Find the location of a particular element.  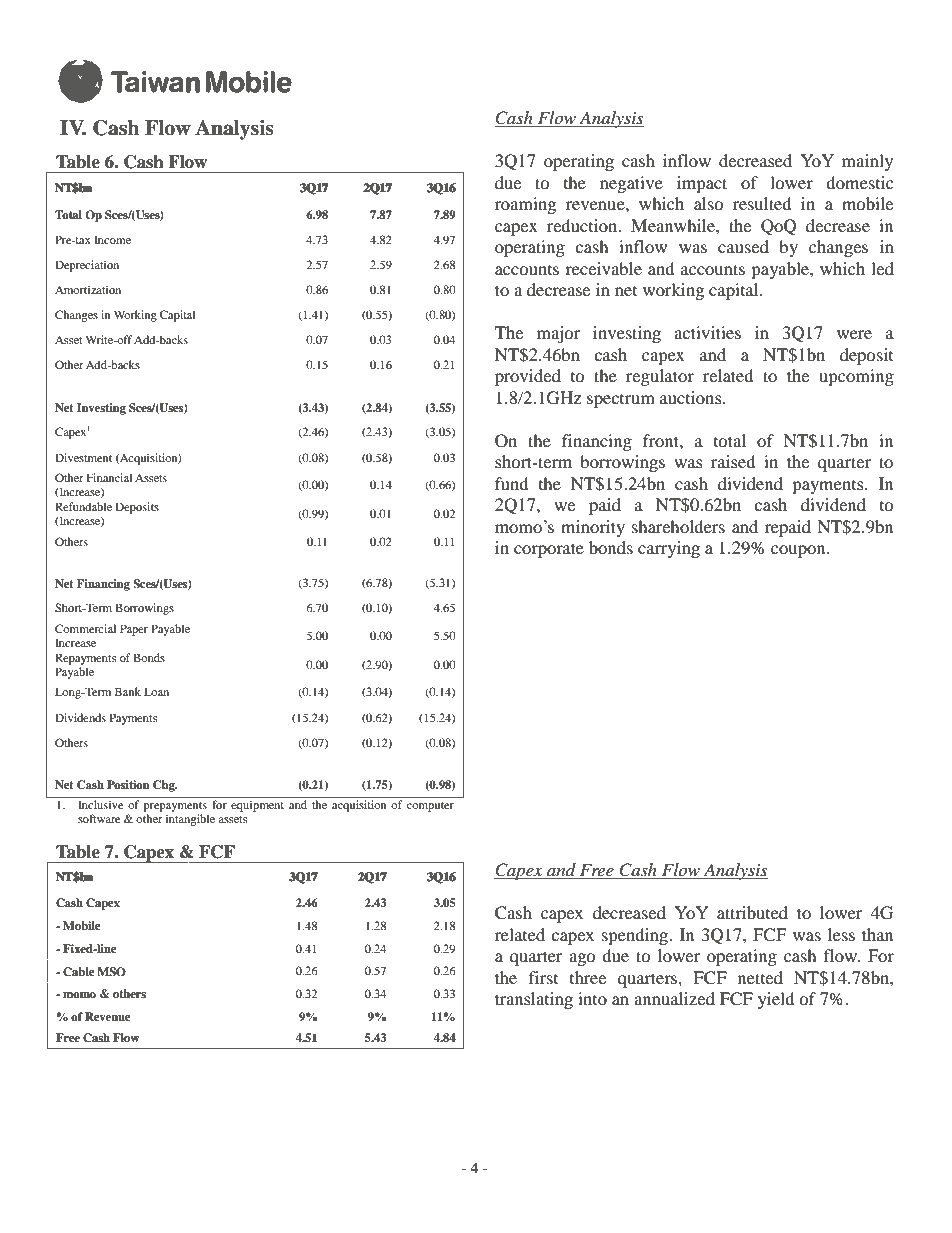

Chg is located at coordinates (165, 786).
